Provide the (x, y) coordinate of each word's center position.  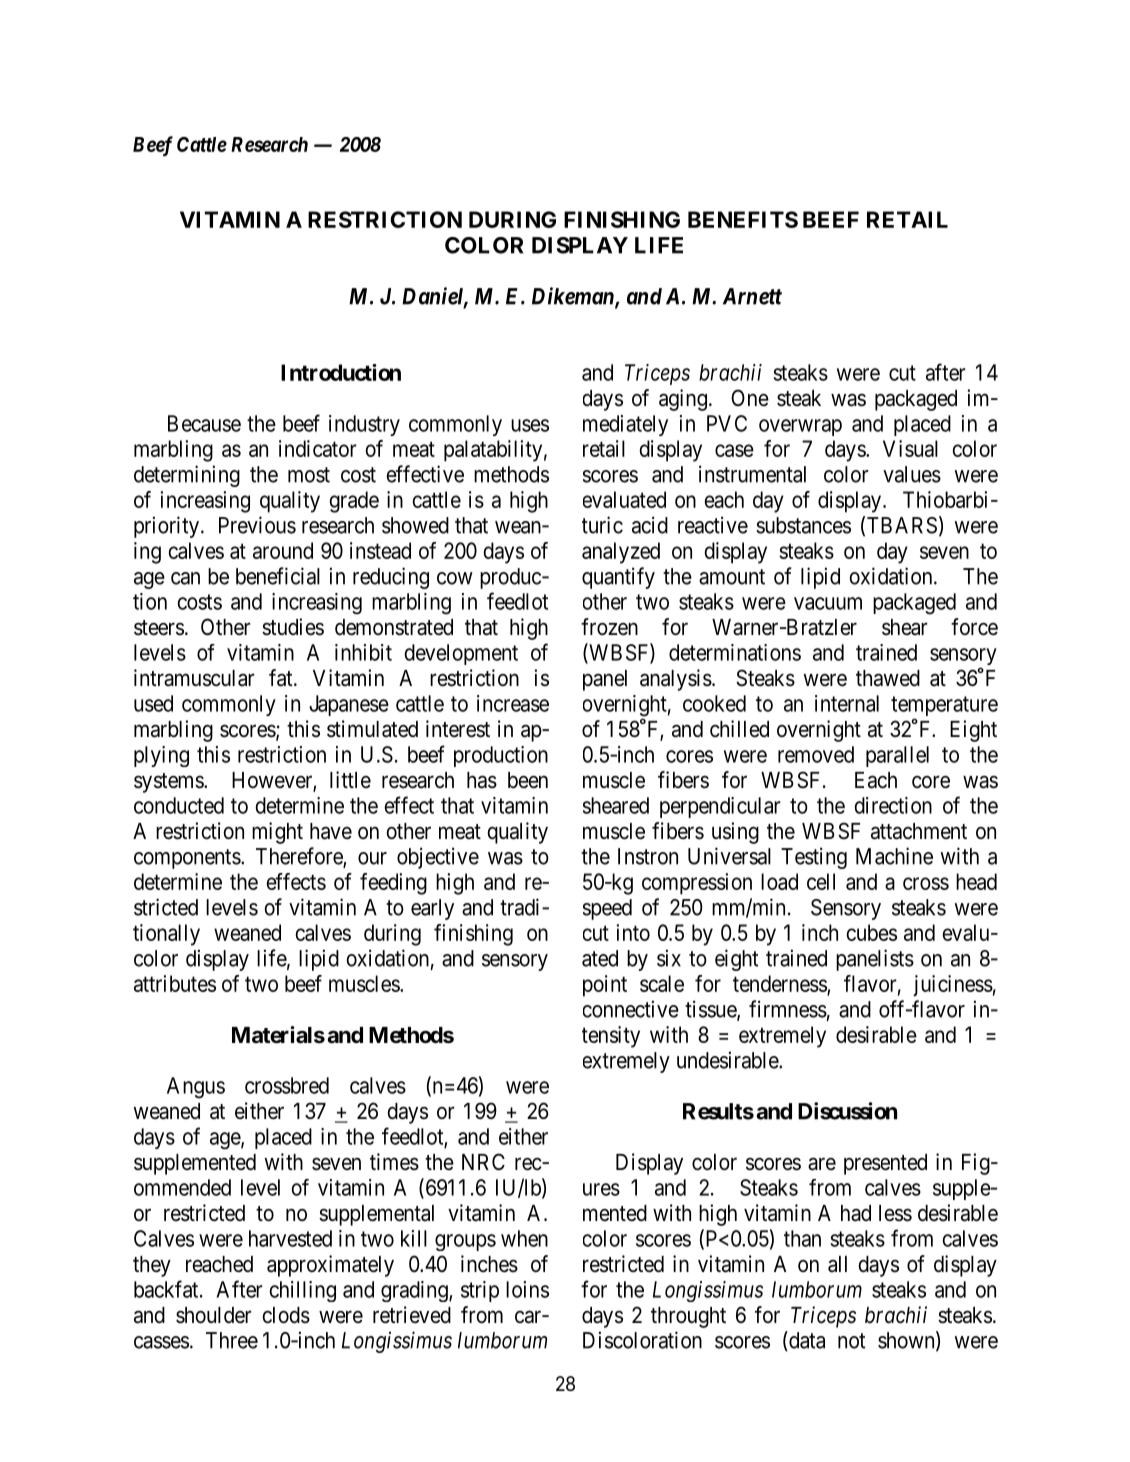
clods (286, 1315)
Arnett (752, 296)
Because (204, 423)
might (277, 833)
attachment (919, 831)
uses (530, 425)
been (528, 780)
